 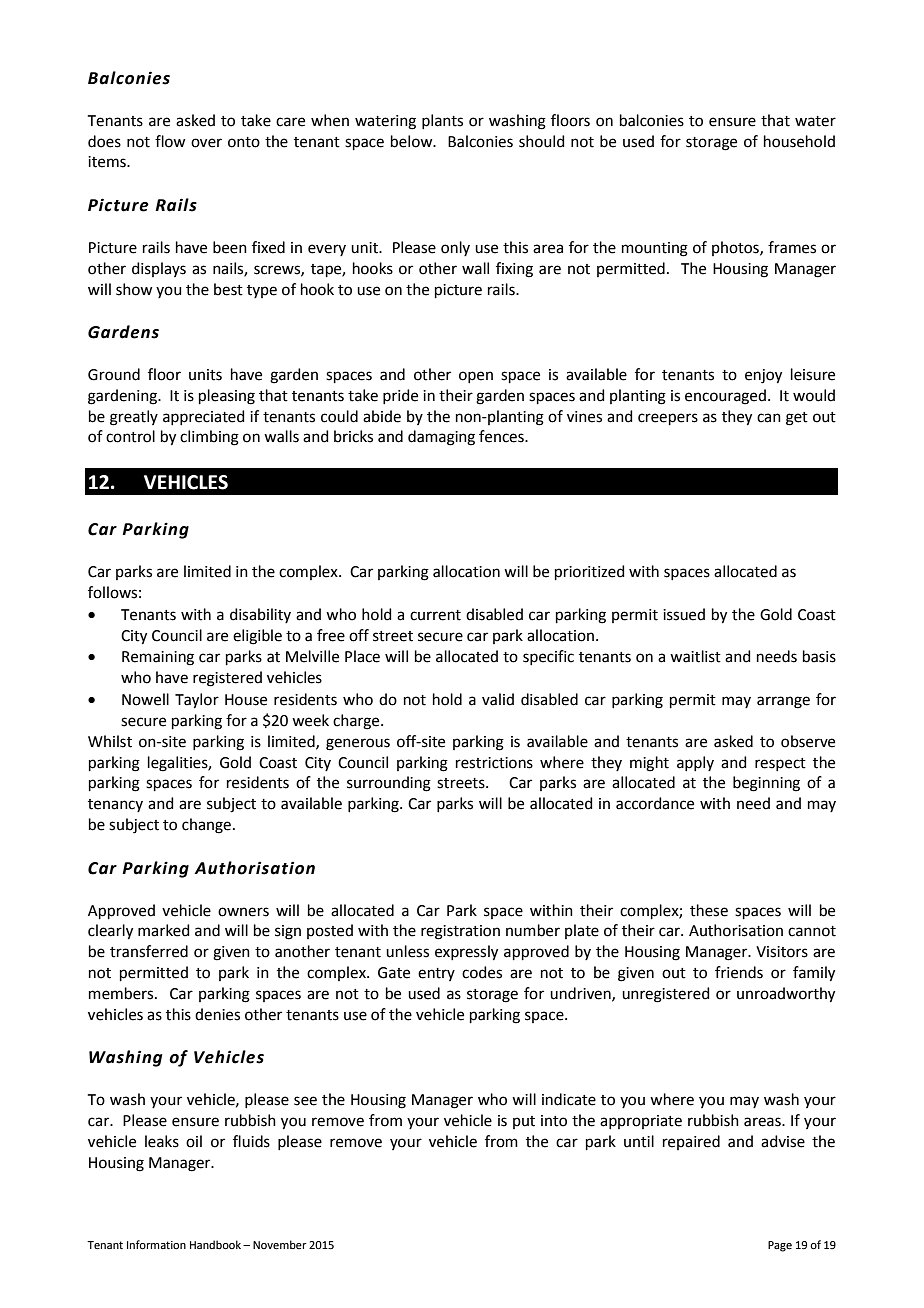 What do you see at coordinates (792, 247) in the screenshot?
I see `frames` at bounding box center [792, 247].
